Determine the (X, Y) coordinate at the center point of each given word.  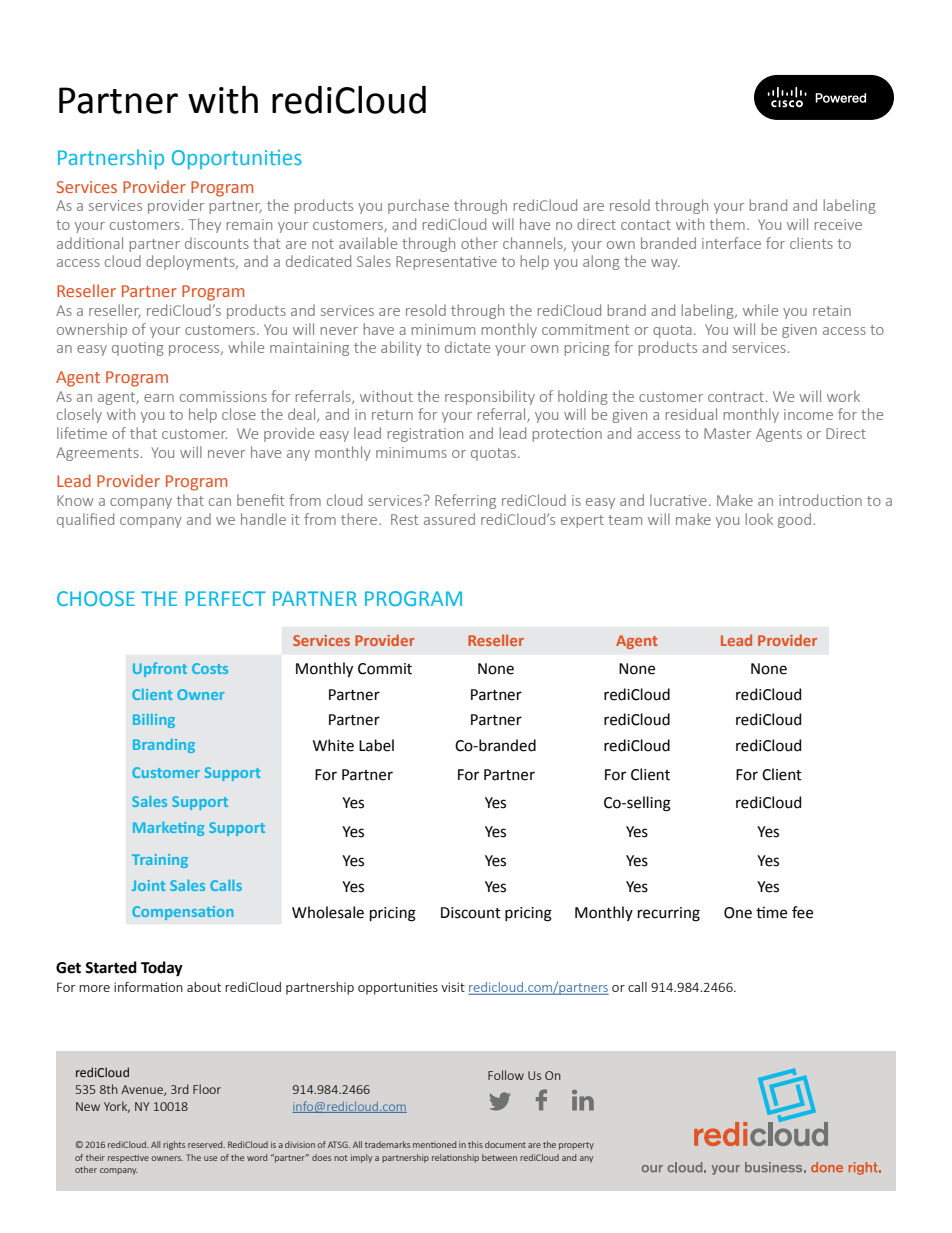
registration (425, 435)
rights (174, 1145)
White (333, 745)
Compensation (182, 913)
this (475, 1144)
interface (731, 243)
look (759, 519)
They (204, 225)
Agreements (97, 454)
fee (802, 912)
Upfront (160, 669)
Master (727, 433)
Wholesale (328, 912)
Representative (446, 263)
